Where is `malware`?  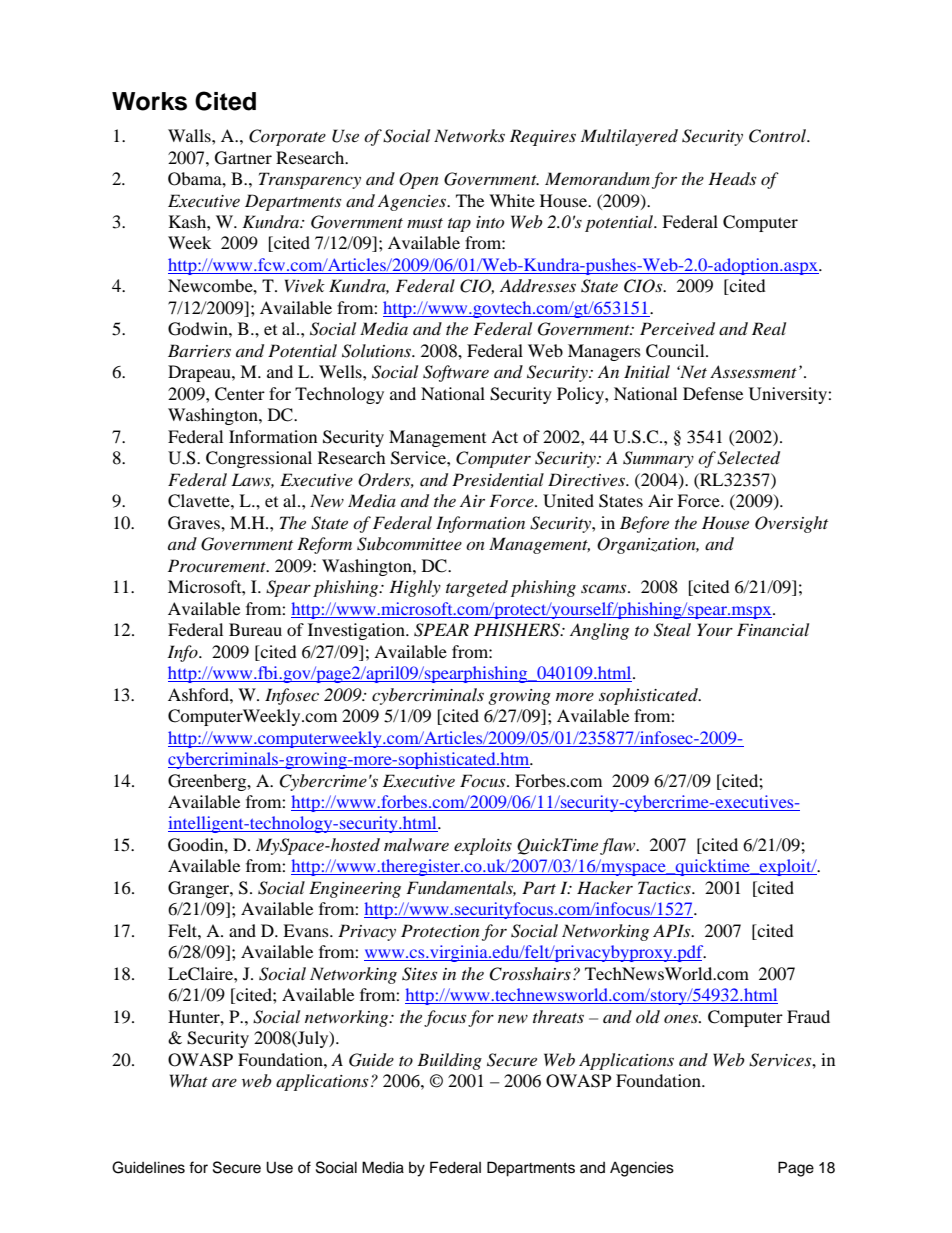 malware is located at coordinates (416, 844).
